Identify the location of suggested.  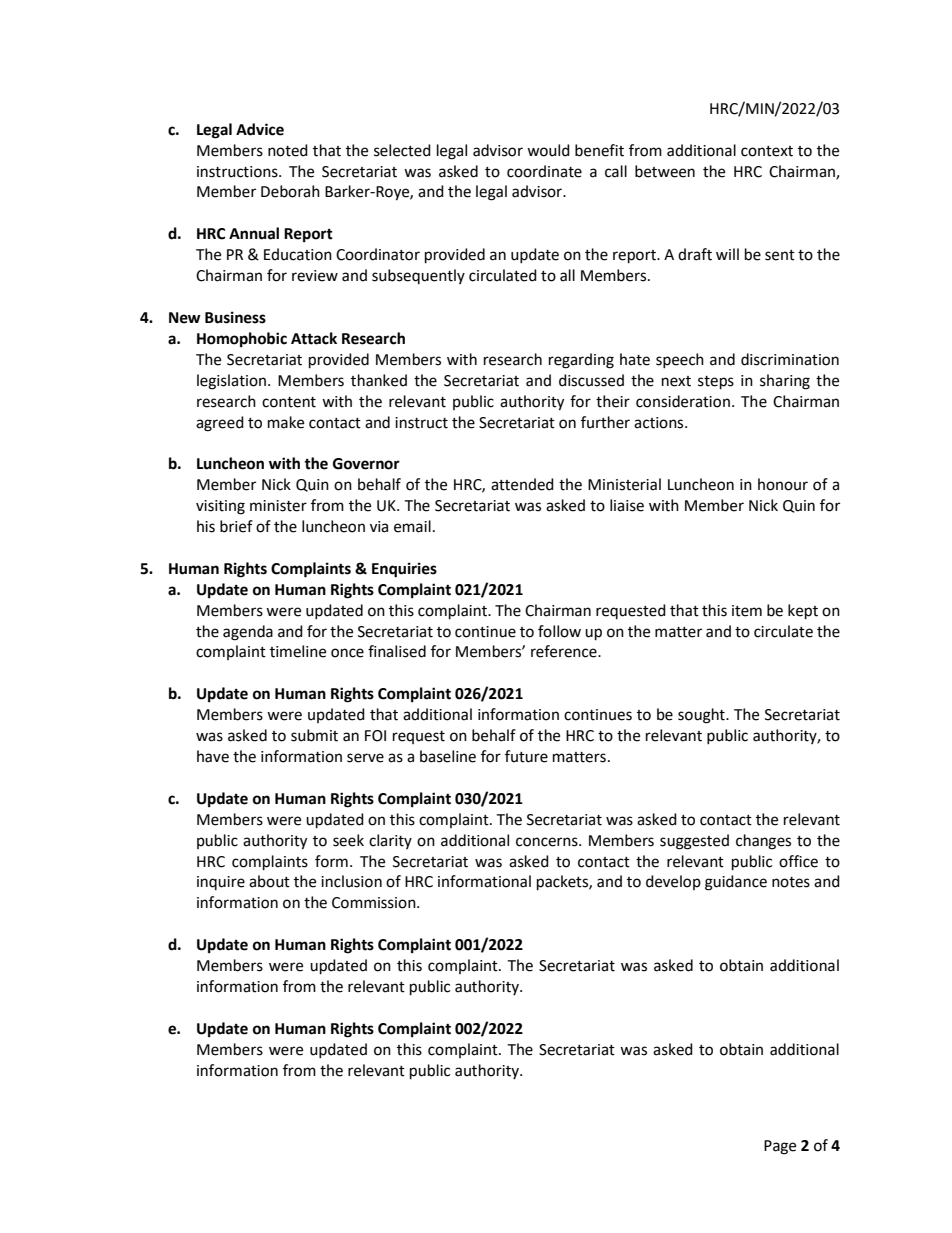
(694, 842).
